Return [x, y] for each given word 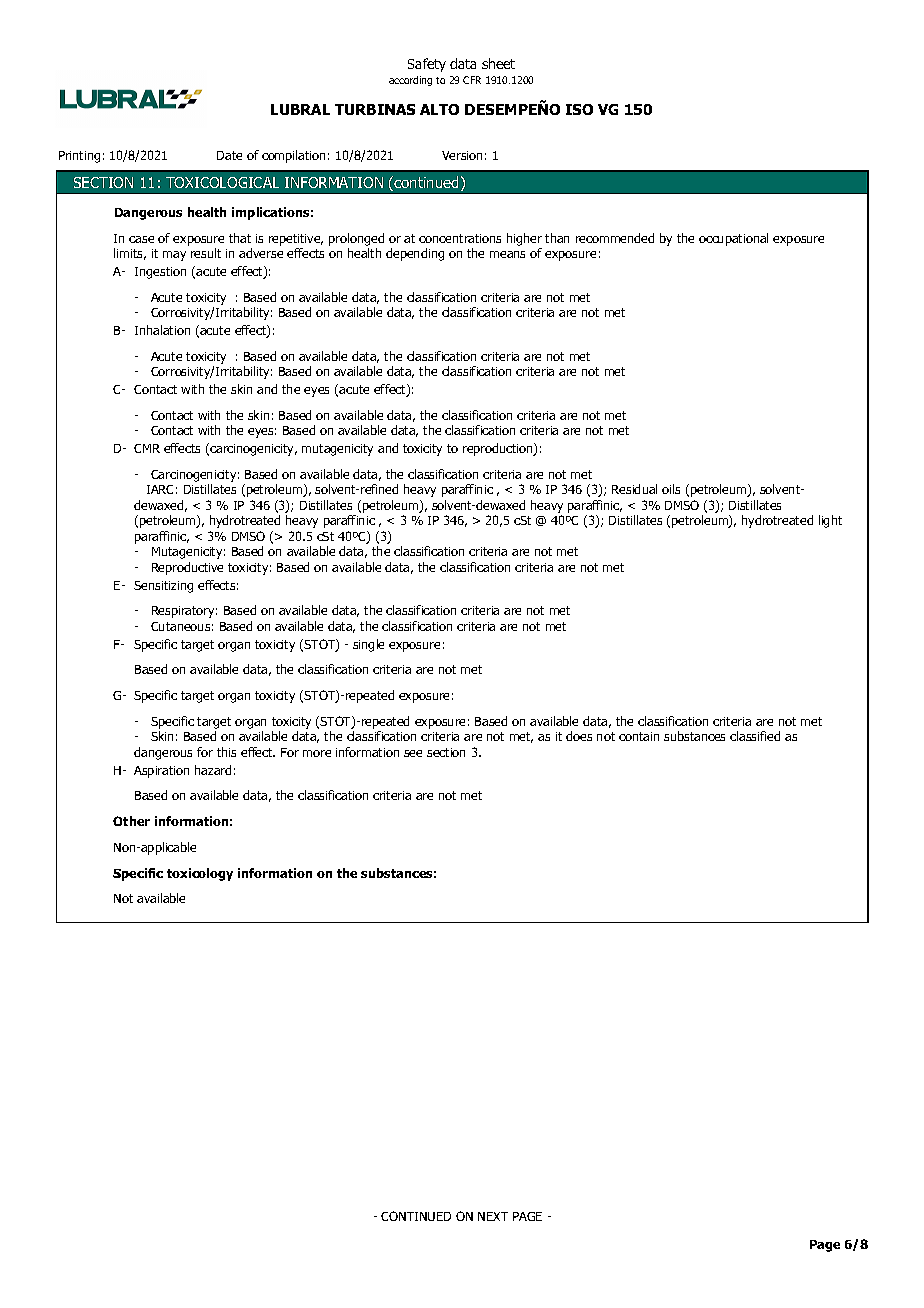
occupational [733, 239]
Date [229, 155]
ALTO [439, 109]
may [174, 256]
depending [415, 254]
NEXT [493, 1216]
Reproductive [187, 568]
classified [755, 736]
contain [639, 736]
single [368, 645]
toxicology [200, 874]
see [413, 753]
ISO [579, 109]
